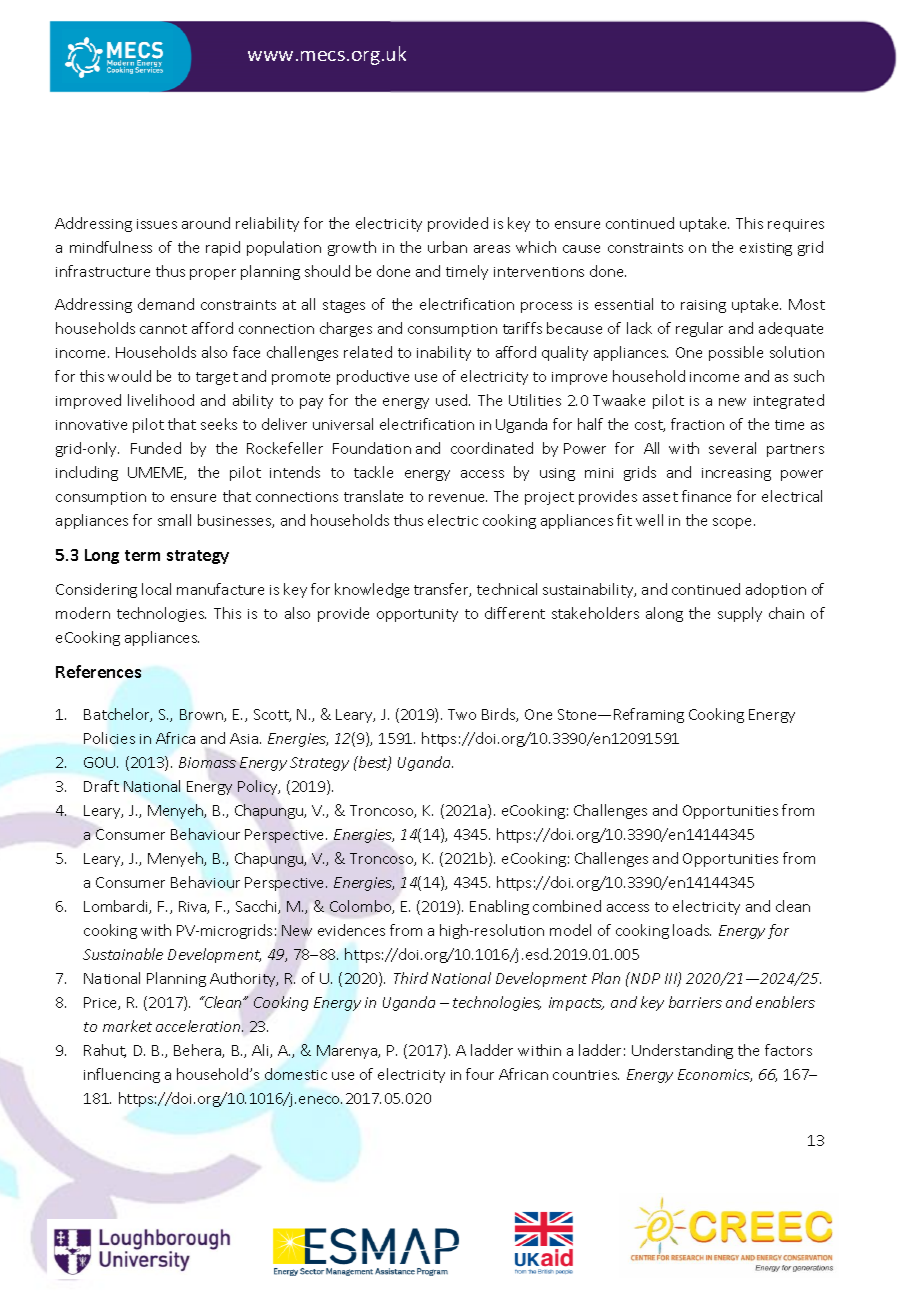 The width and height of the screenshot is (924, 1308). I want to click on opportunity, so click(417, 615).
